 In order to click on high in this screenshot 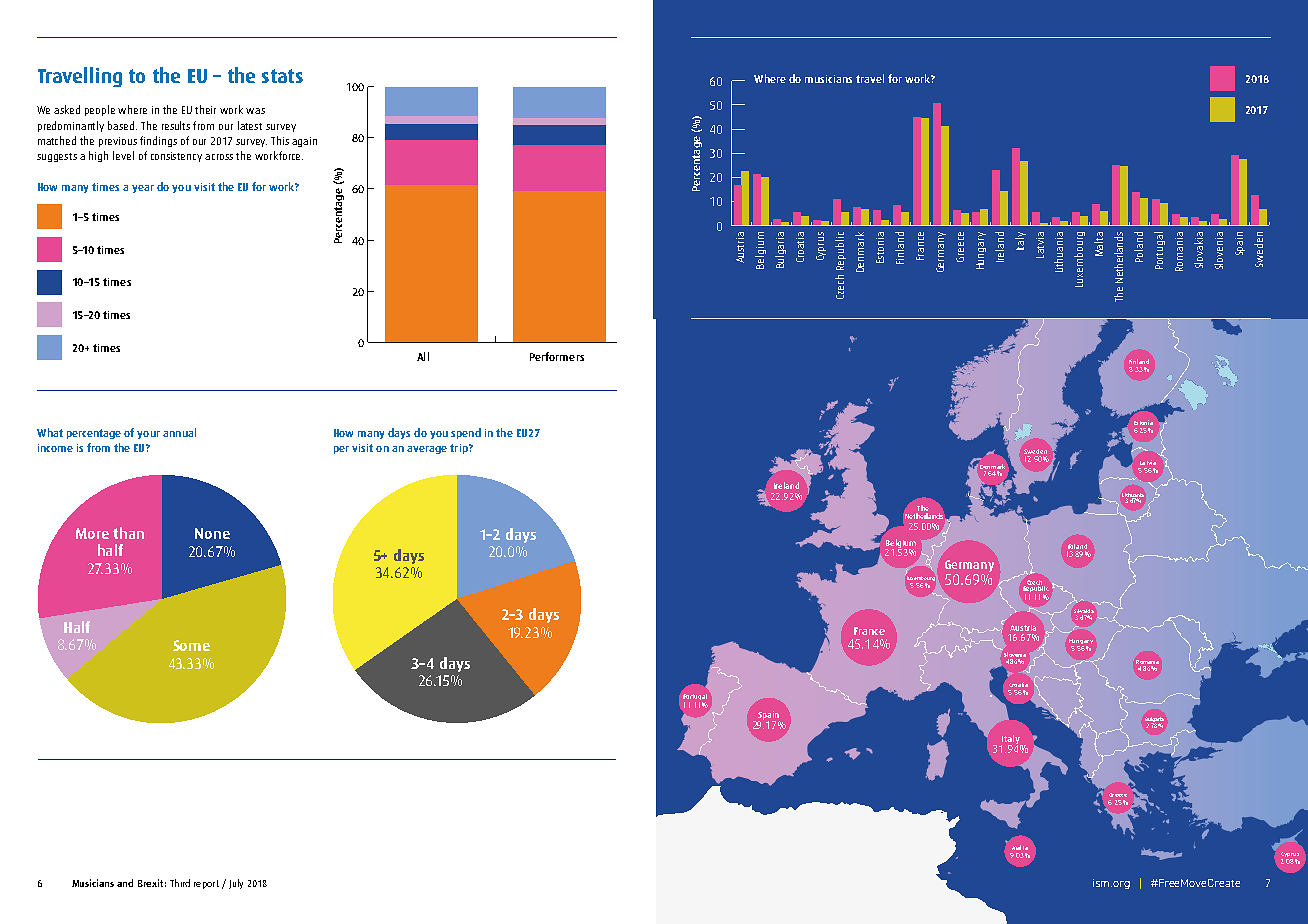, I will do `click(98, 156)`.
